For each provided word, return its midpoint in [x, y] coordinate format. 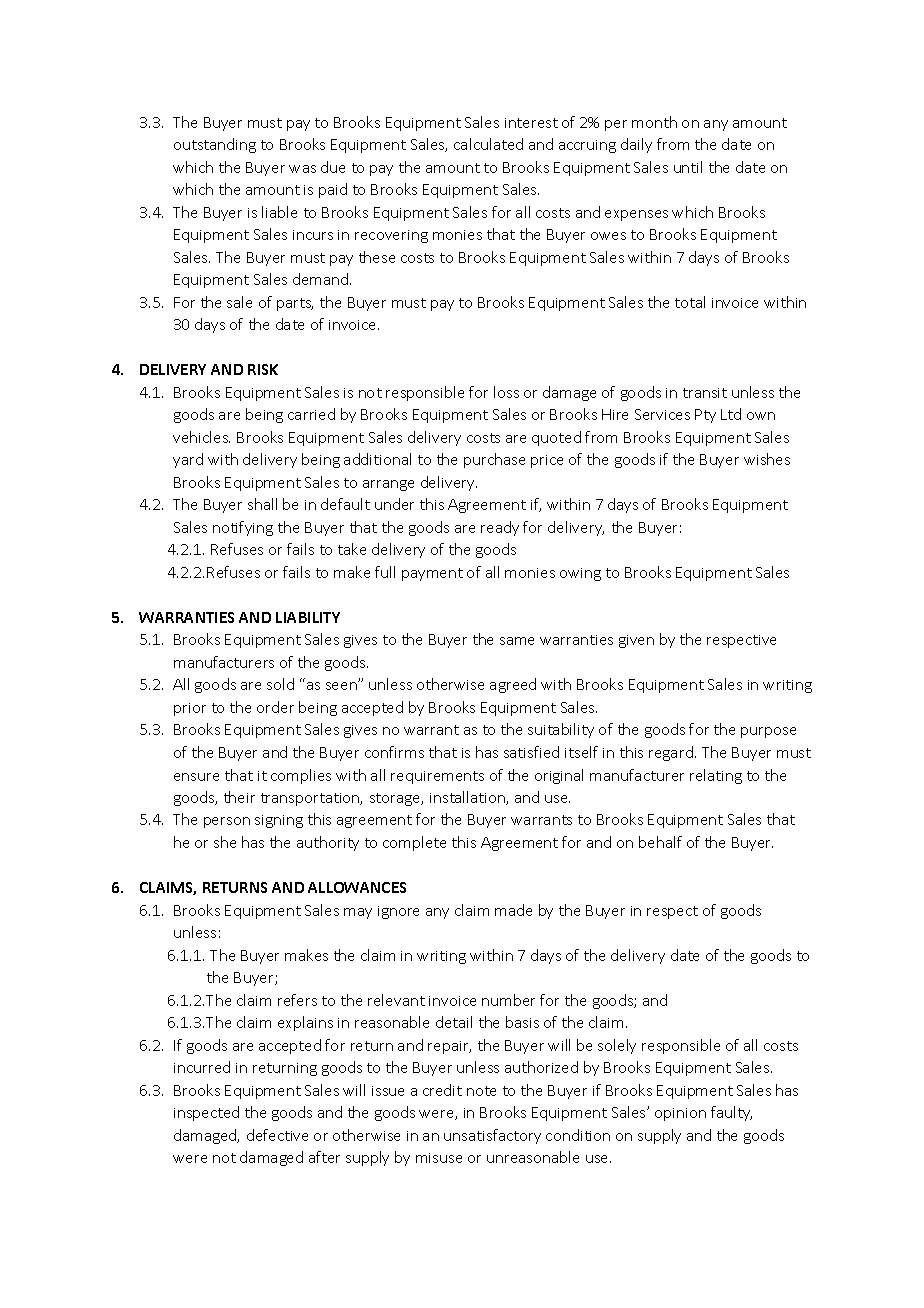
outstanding [215, 145]
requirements [437, 777]
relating [716, 776]
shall [262, 504]
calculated [488, 144]
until [688, 167]
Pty [705, 416]
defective [277, 1135]
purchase [494, 460]
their [239, 797]
